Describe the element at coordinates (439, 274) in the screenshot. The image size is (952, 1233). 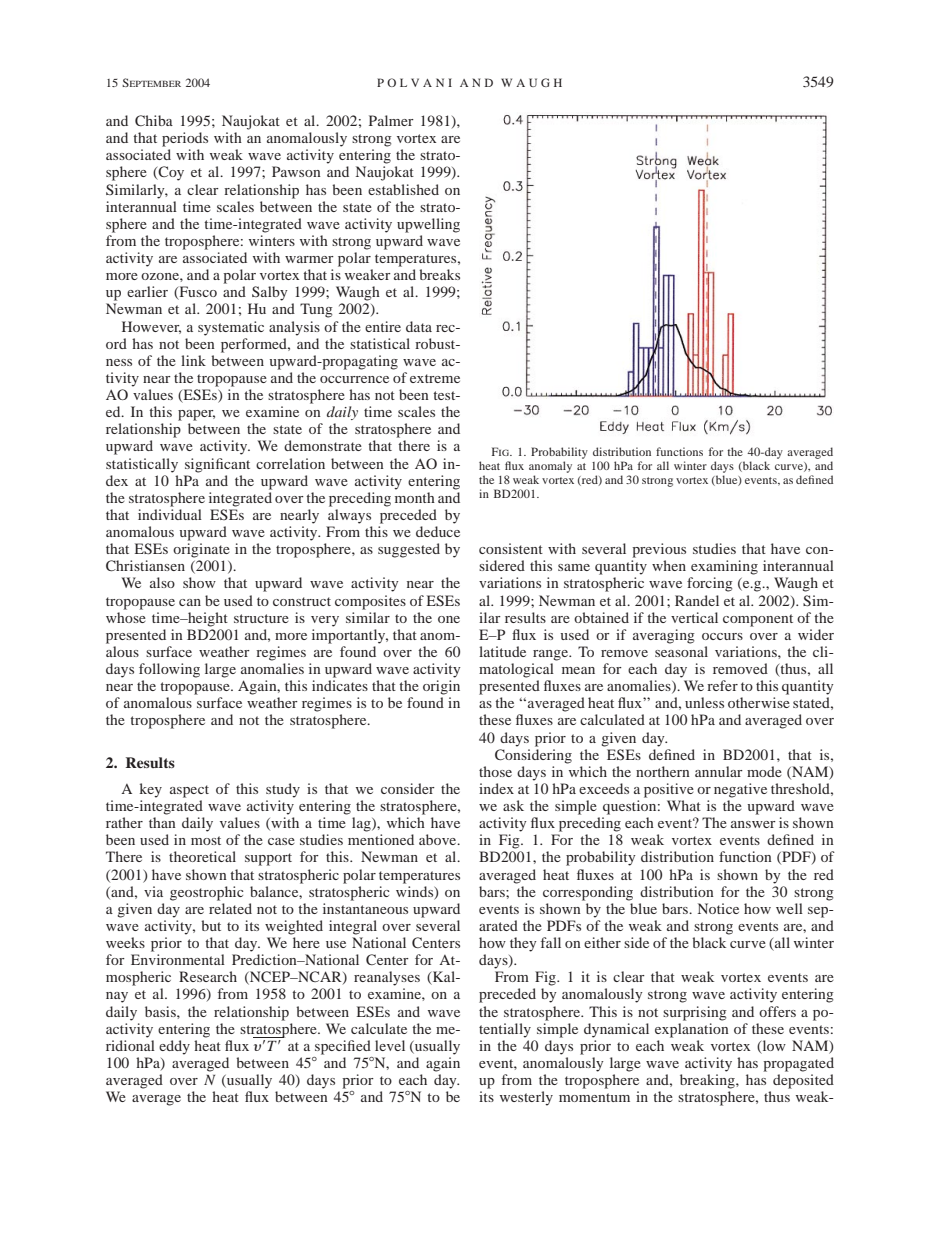
I see `breaks` at that location.
